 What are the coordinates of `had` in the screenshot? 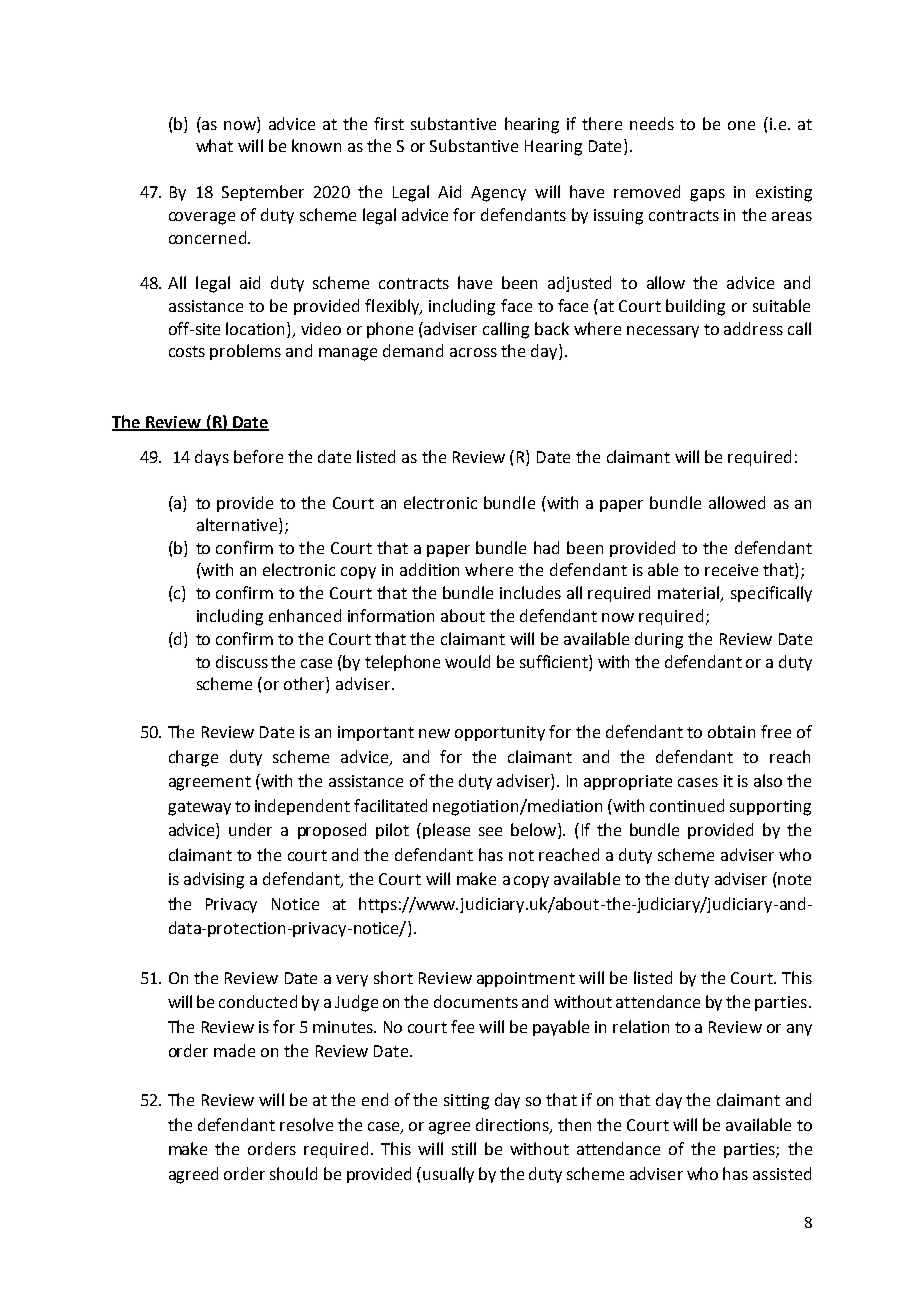 It's located at (546, 547).
